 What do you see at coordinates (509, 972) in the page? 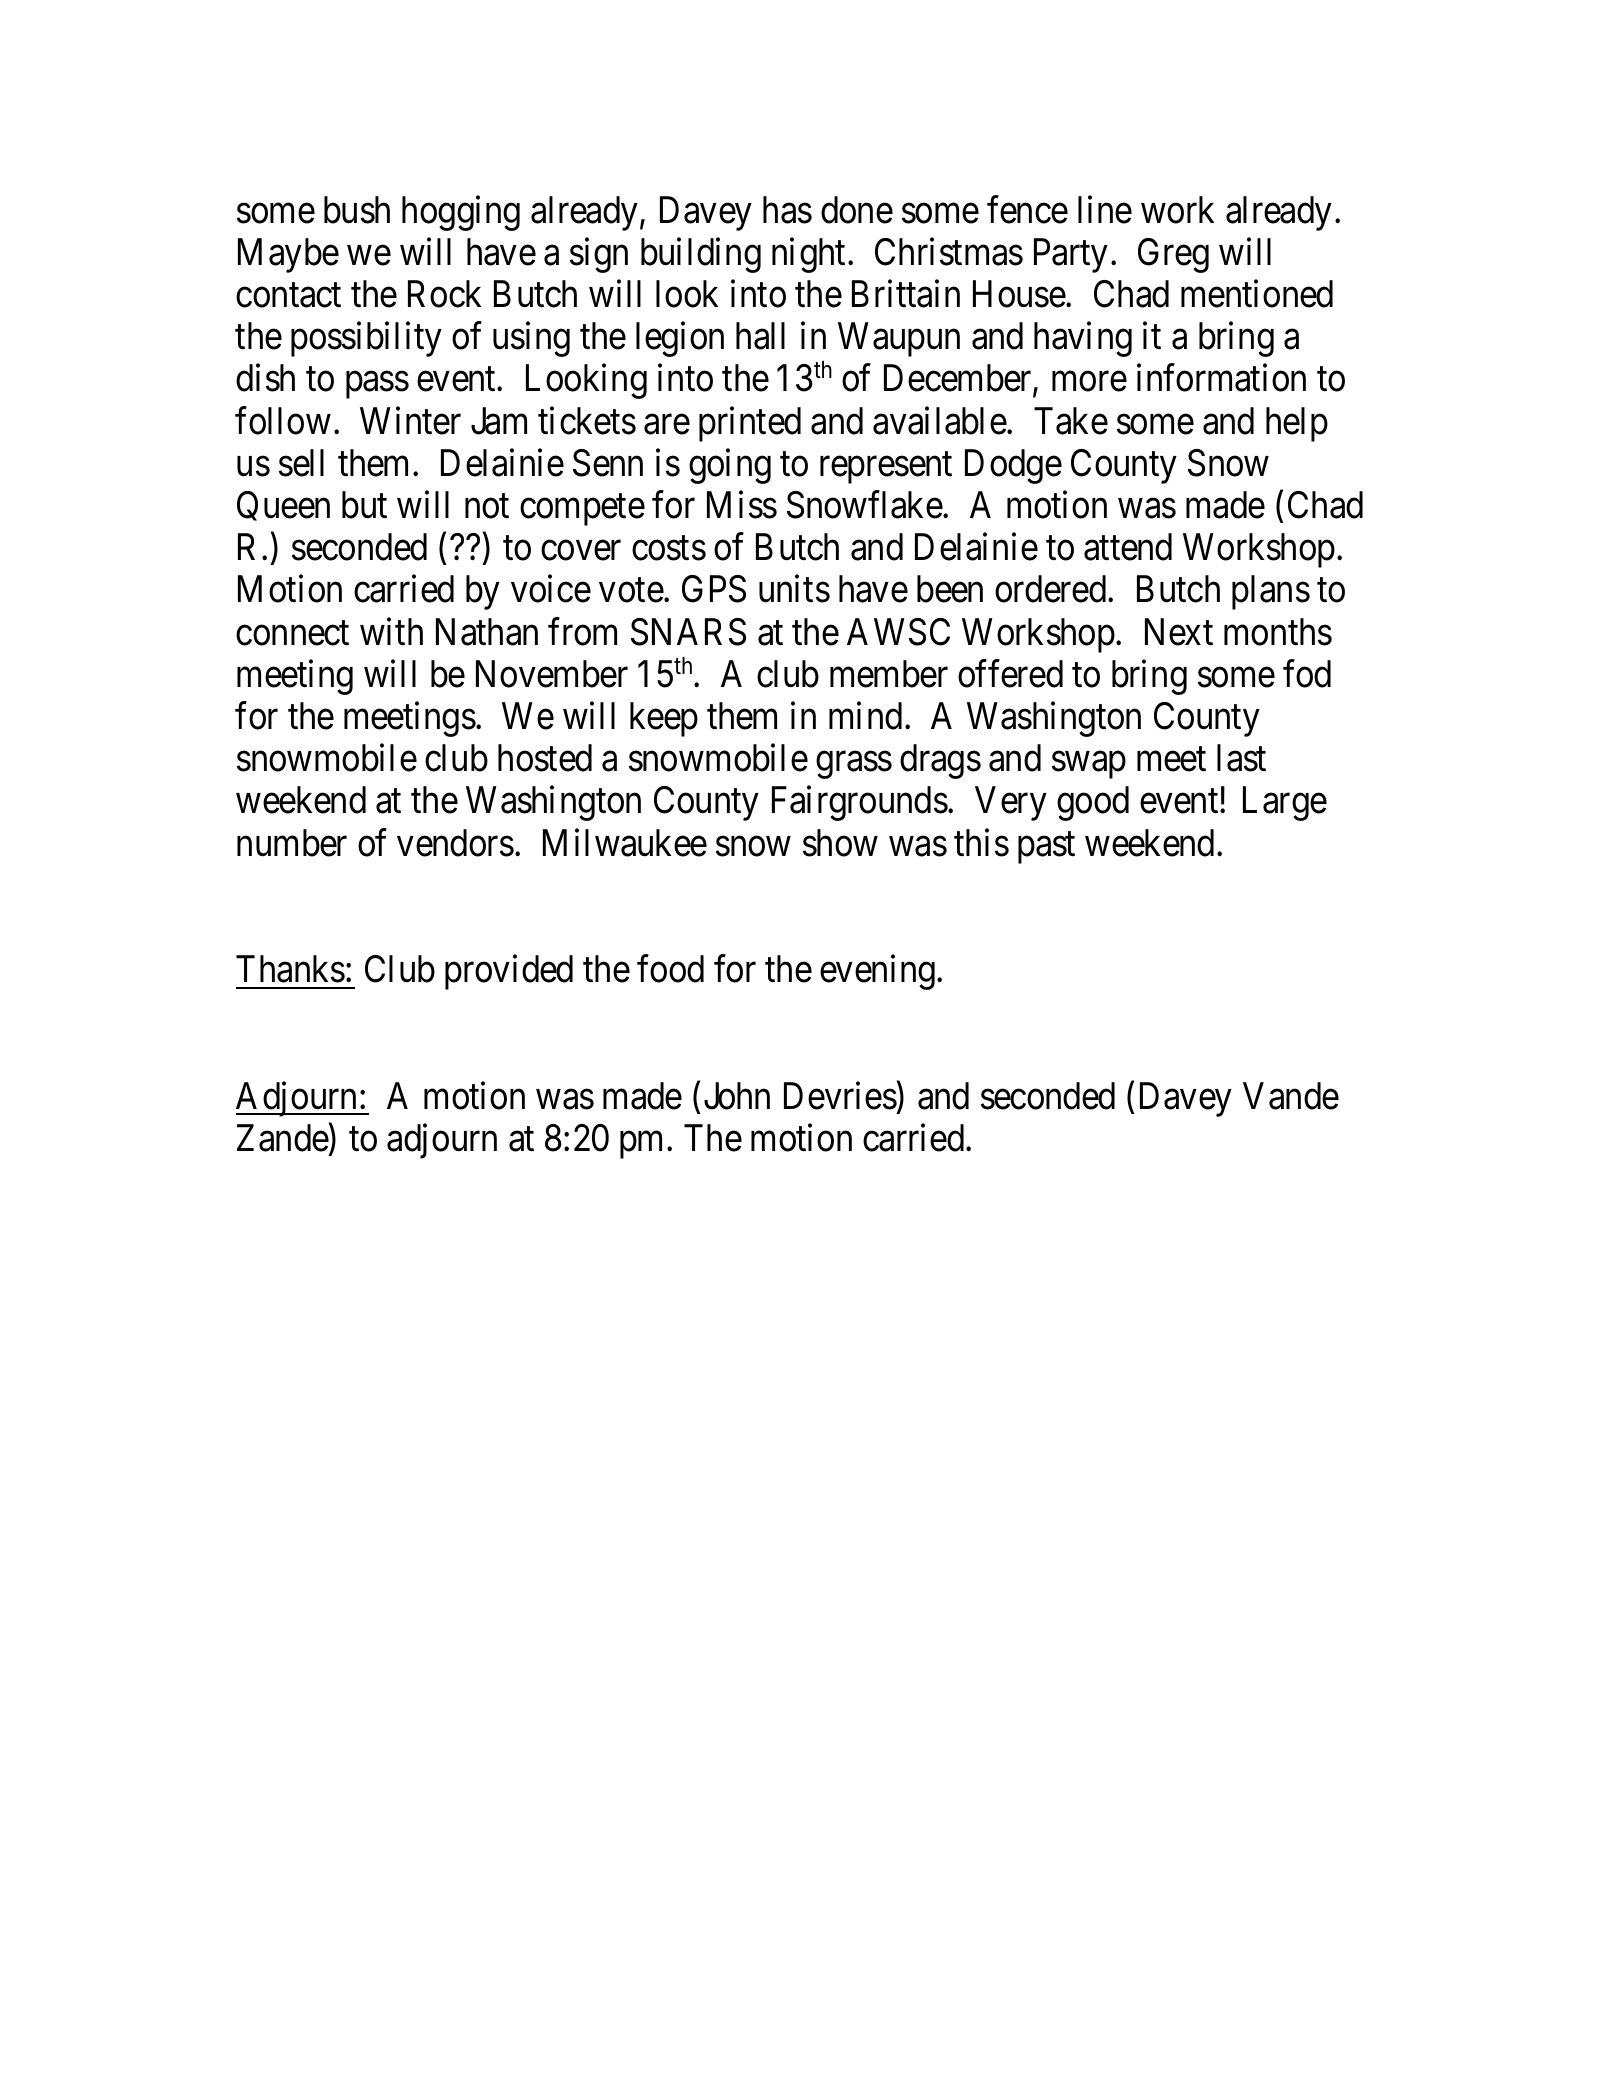
I see `provided` at bounding box center [509, 972].
